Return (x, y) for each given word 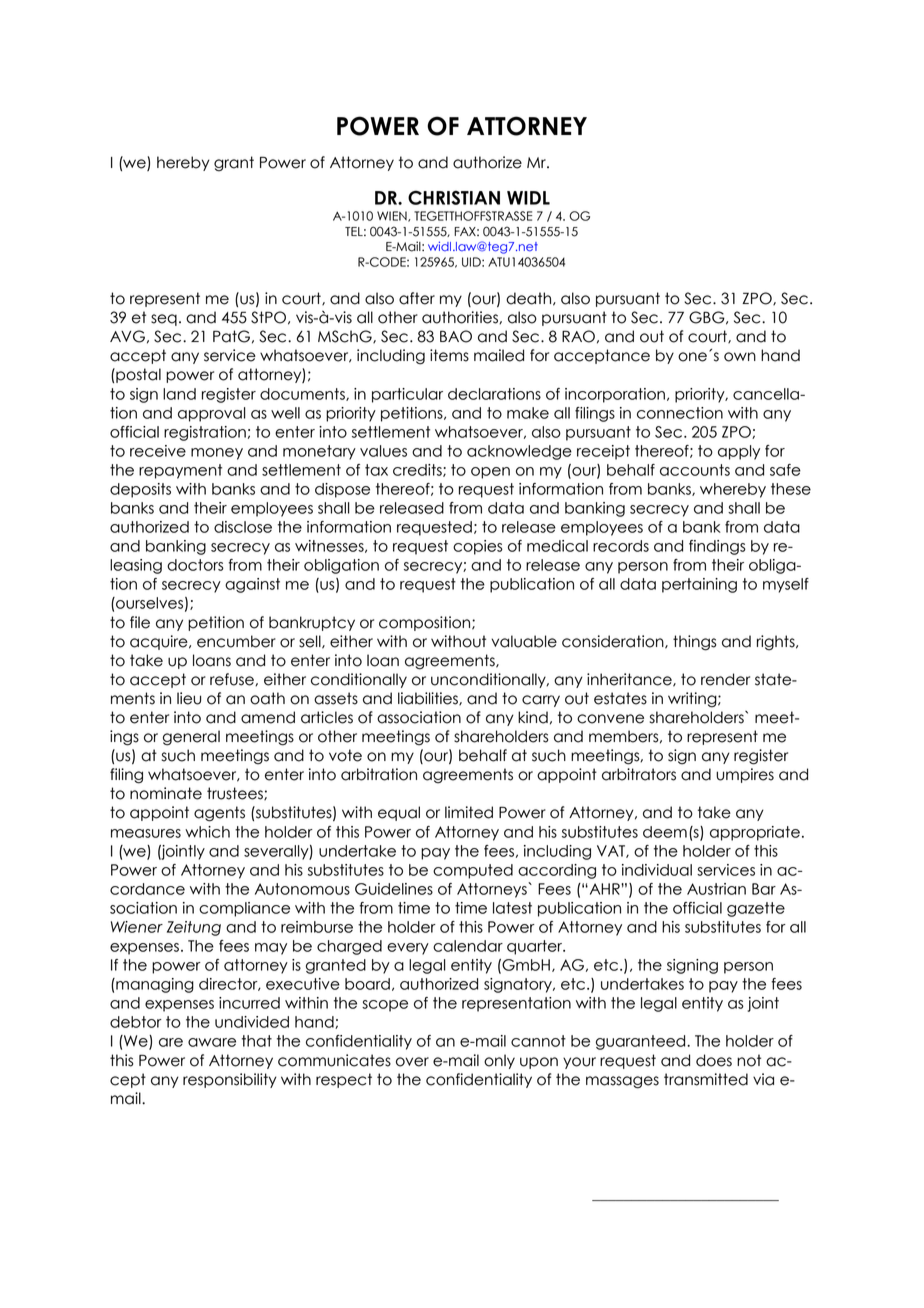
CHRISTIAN (454, 197)
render (725, 679)
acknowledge (519, 452)
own (740, 357)
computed (473, 871)
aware (212, 1042)
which (207, 832)
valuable (524, 641)
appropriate (755, 833)
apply (739, 452)
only (499, 1061)
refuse (233, 679)
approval (212, 414)
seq (164, 320)
